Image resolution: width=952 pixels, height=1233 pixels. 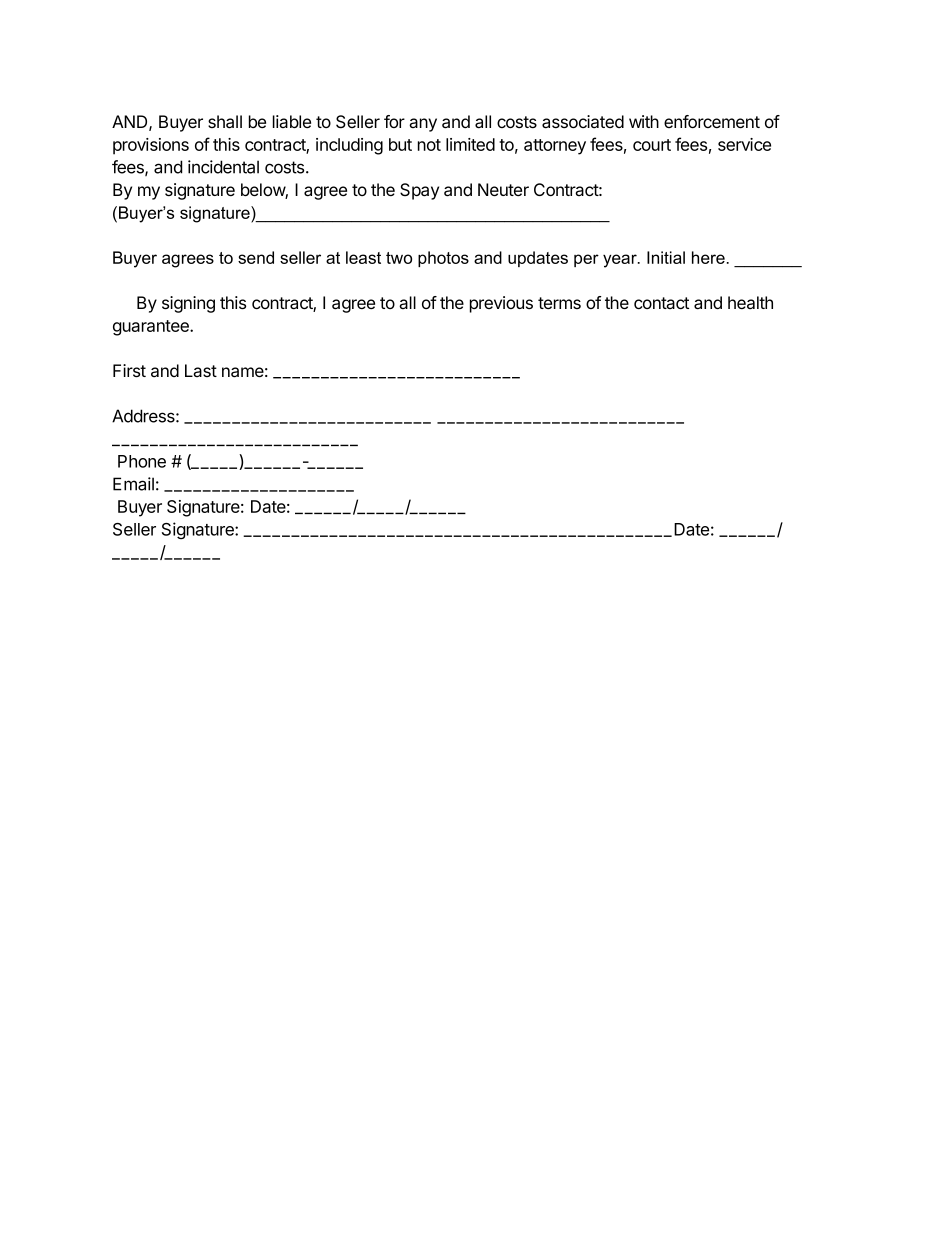 What do you see at coordinates (501, 304) in the screenshot?
I see `previous` at bounding box center [501, 304].
